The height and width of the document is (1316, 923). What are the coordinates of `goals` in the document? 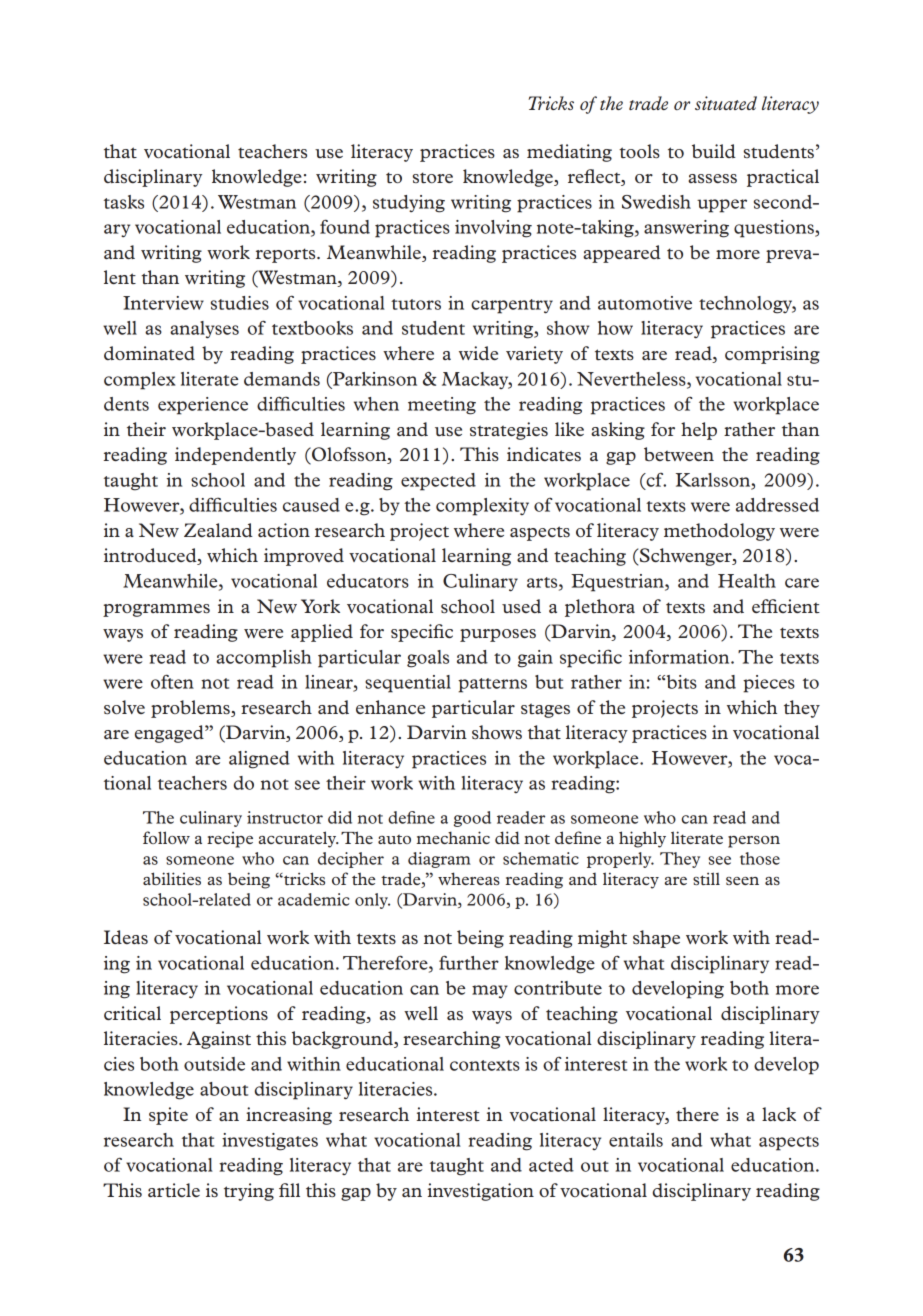 It's located at (428, 659).
